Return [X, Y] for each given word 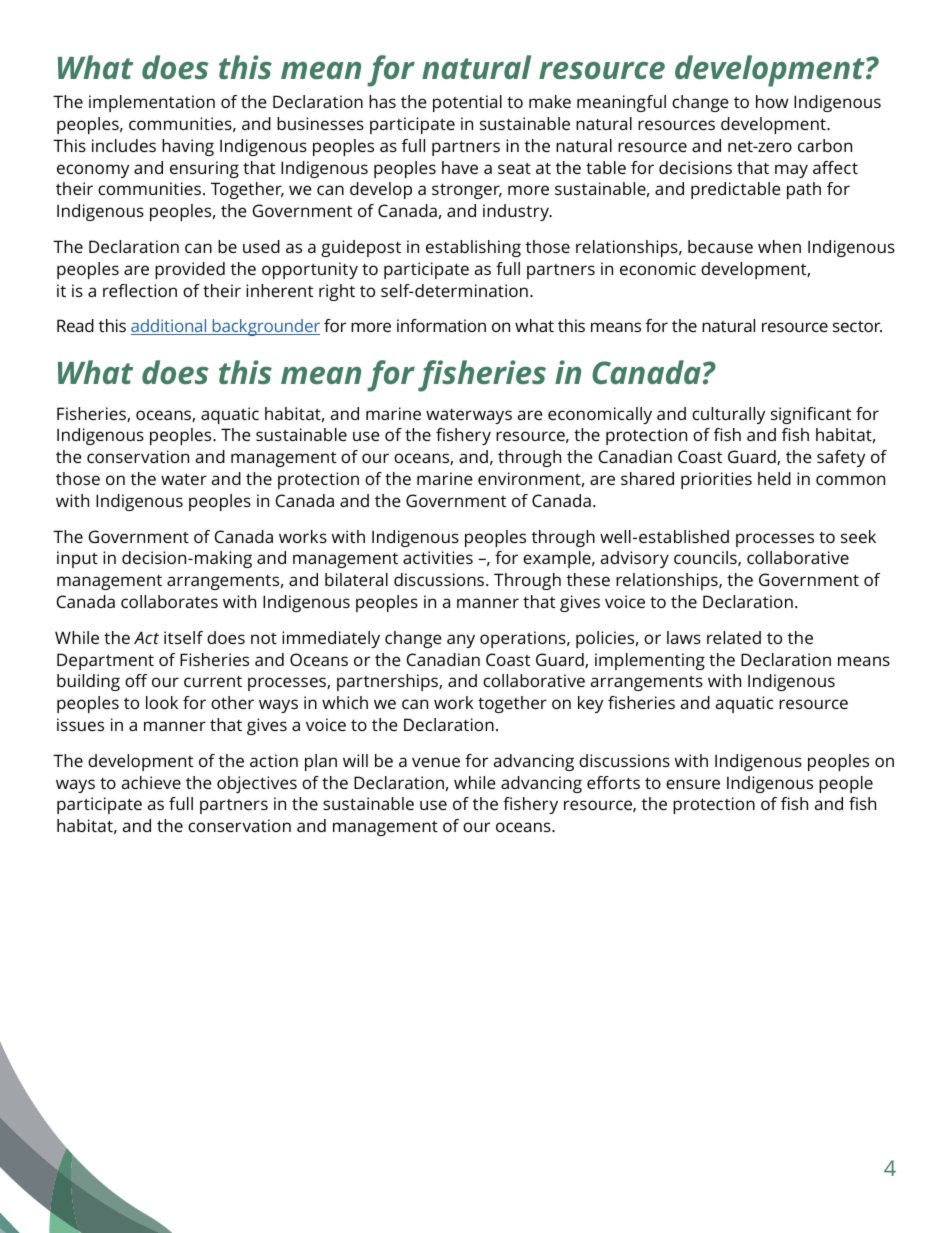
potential [467, 103]
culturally [728, 415]
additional [170, 327]
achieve [151, 782]
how [772, 101]
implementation [152, 103]
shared [647, 478]
